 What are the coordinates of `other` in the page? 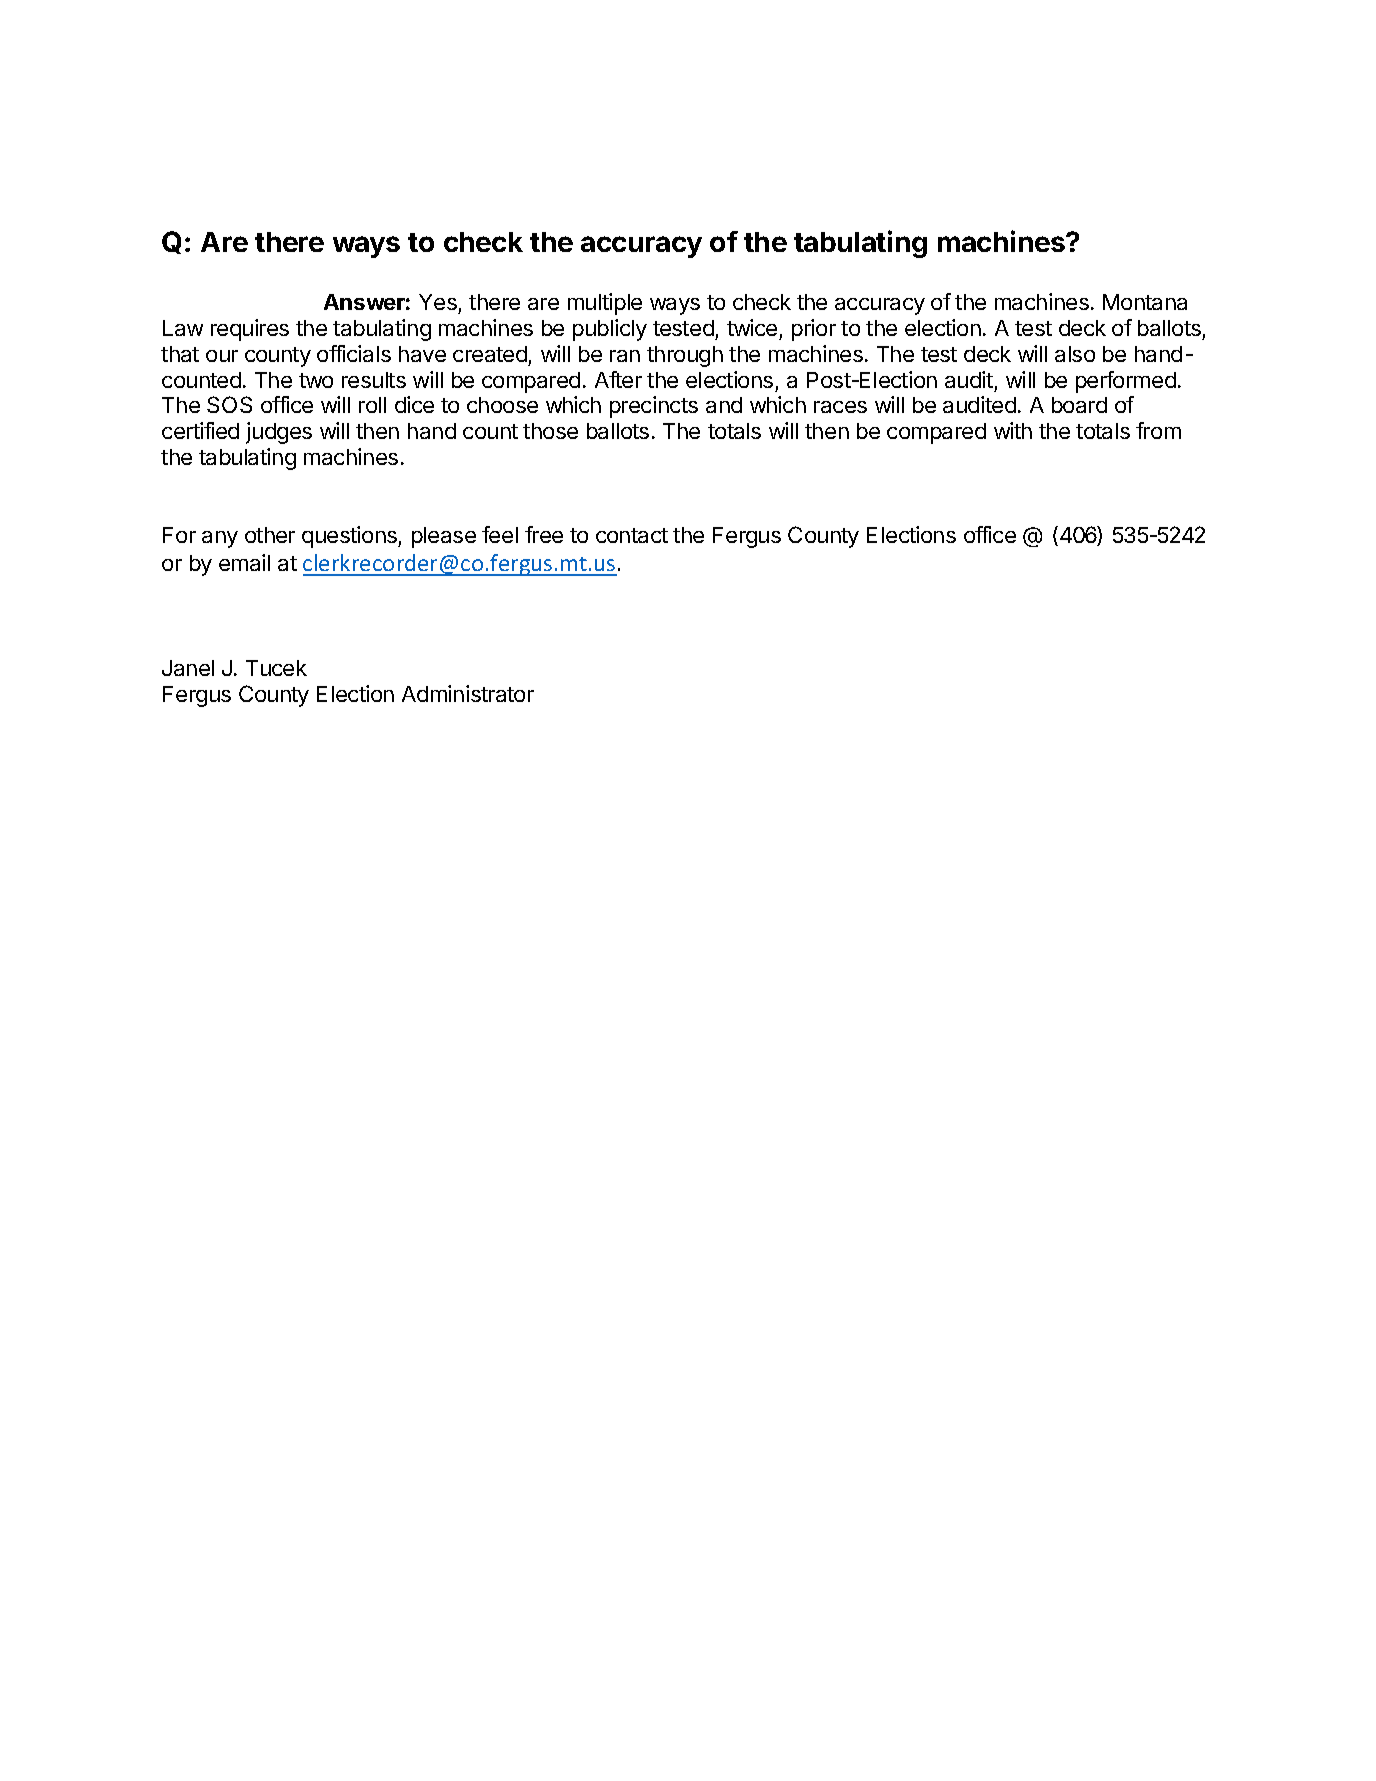 It's located at (270, 535).
